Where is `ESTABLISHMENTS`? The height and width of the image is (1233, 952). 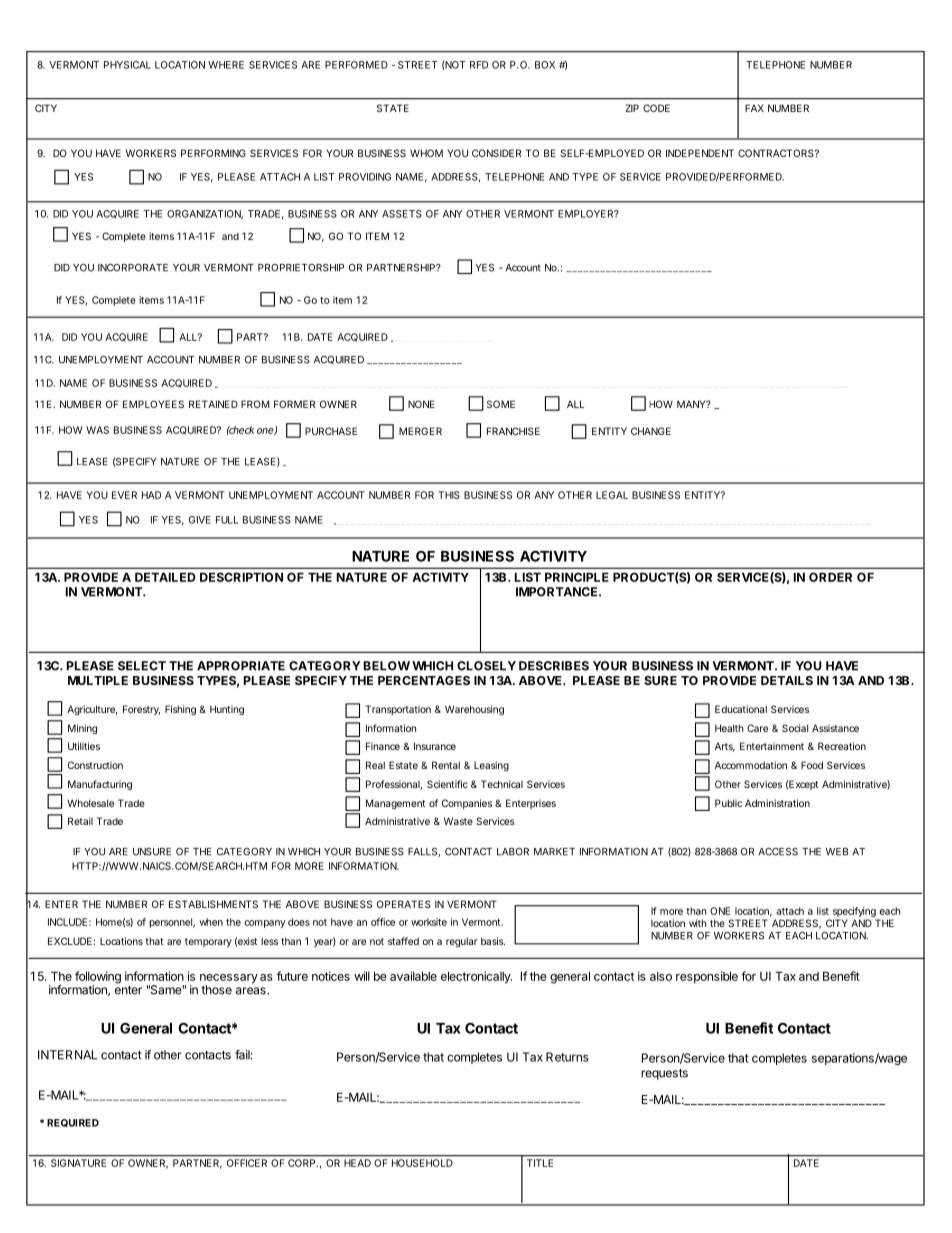 ESTABLISHMENTS is located at coordinates (213, 904).
